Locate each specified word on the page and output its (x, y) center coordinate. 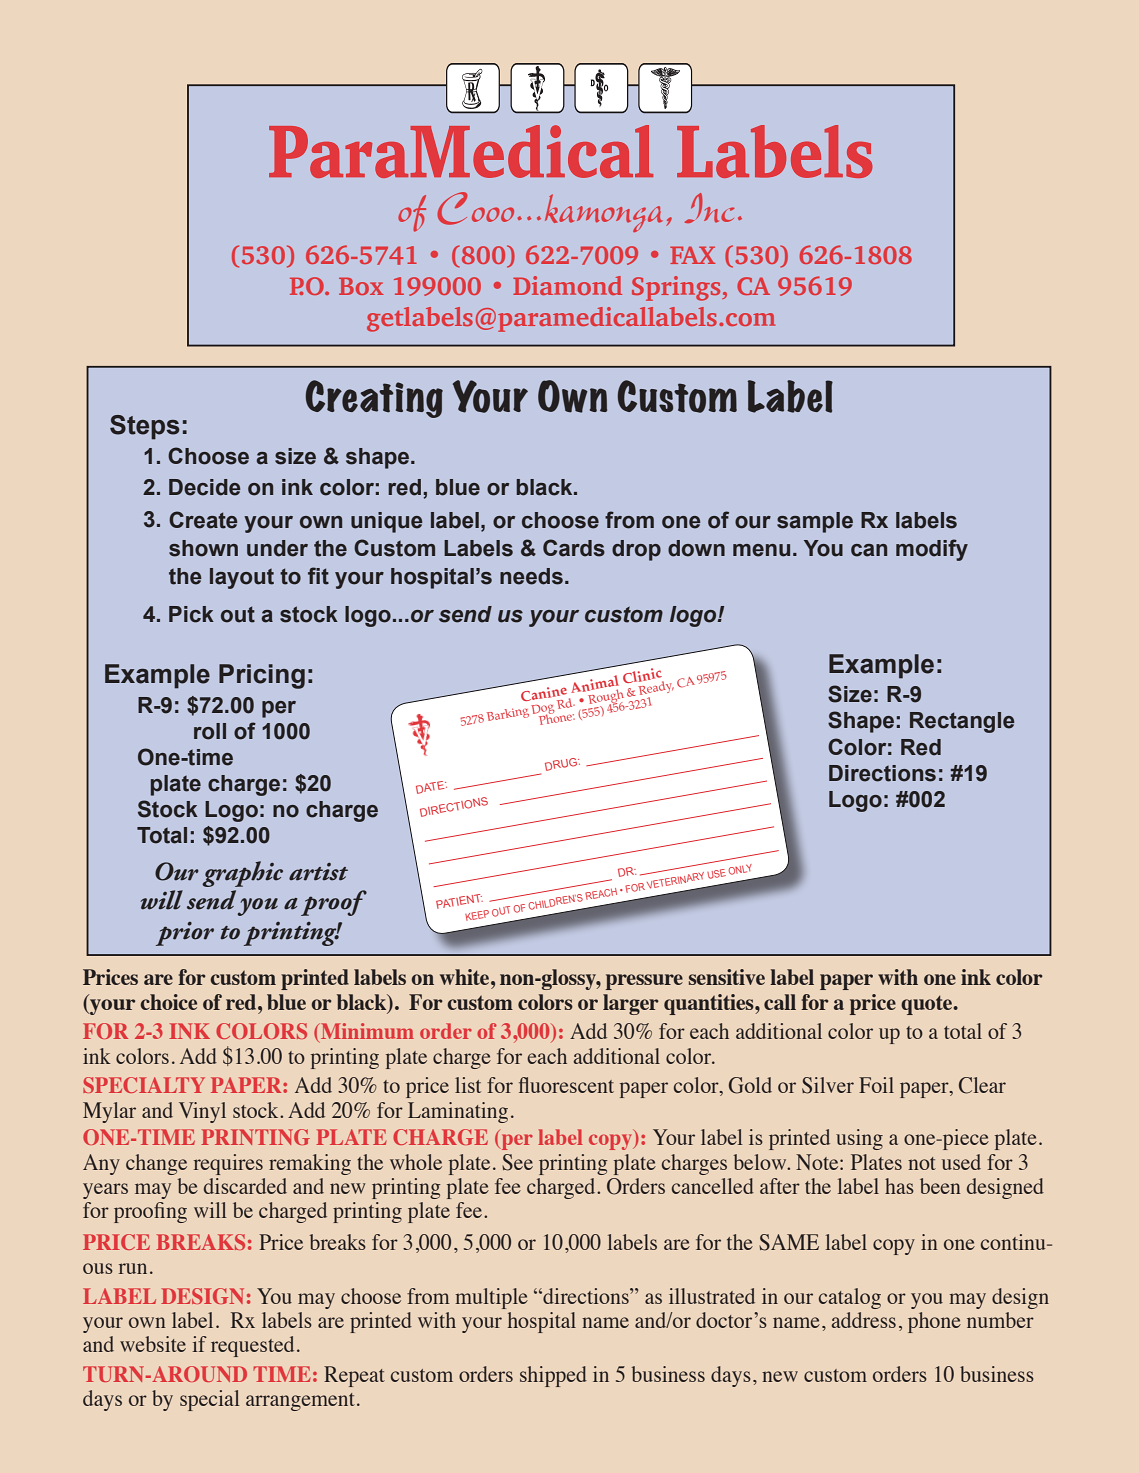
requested (252, 1346)
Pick (191, 614)
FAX (692, 255)
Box (361, 286)
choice (168, 1002)
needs (531, 576)
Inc (709, 208)
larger (631, 1004)
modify (932, 550)
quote (927, 1005)
